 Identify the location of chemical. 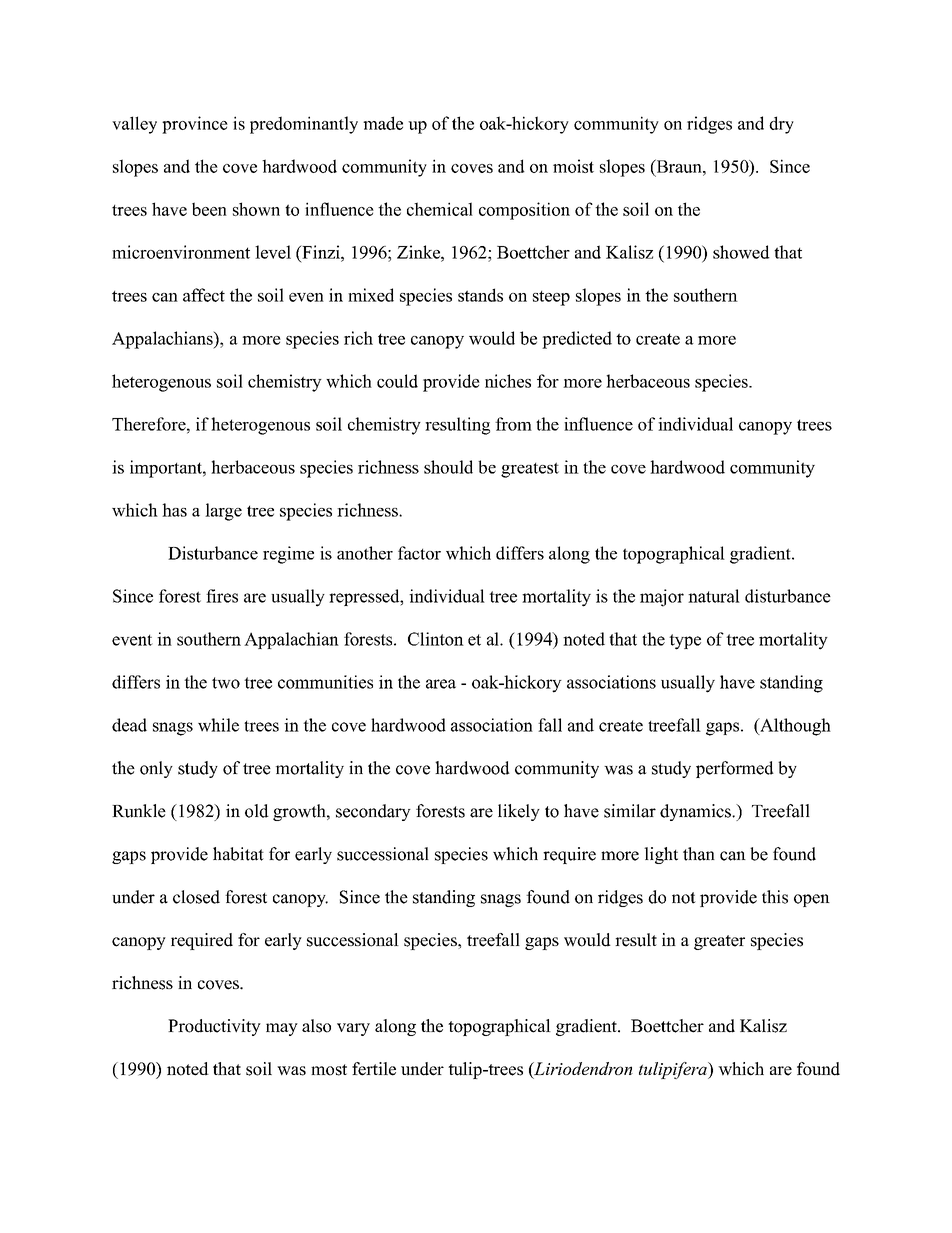
(440, 209).
